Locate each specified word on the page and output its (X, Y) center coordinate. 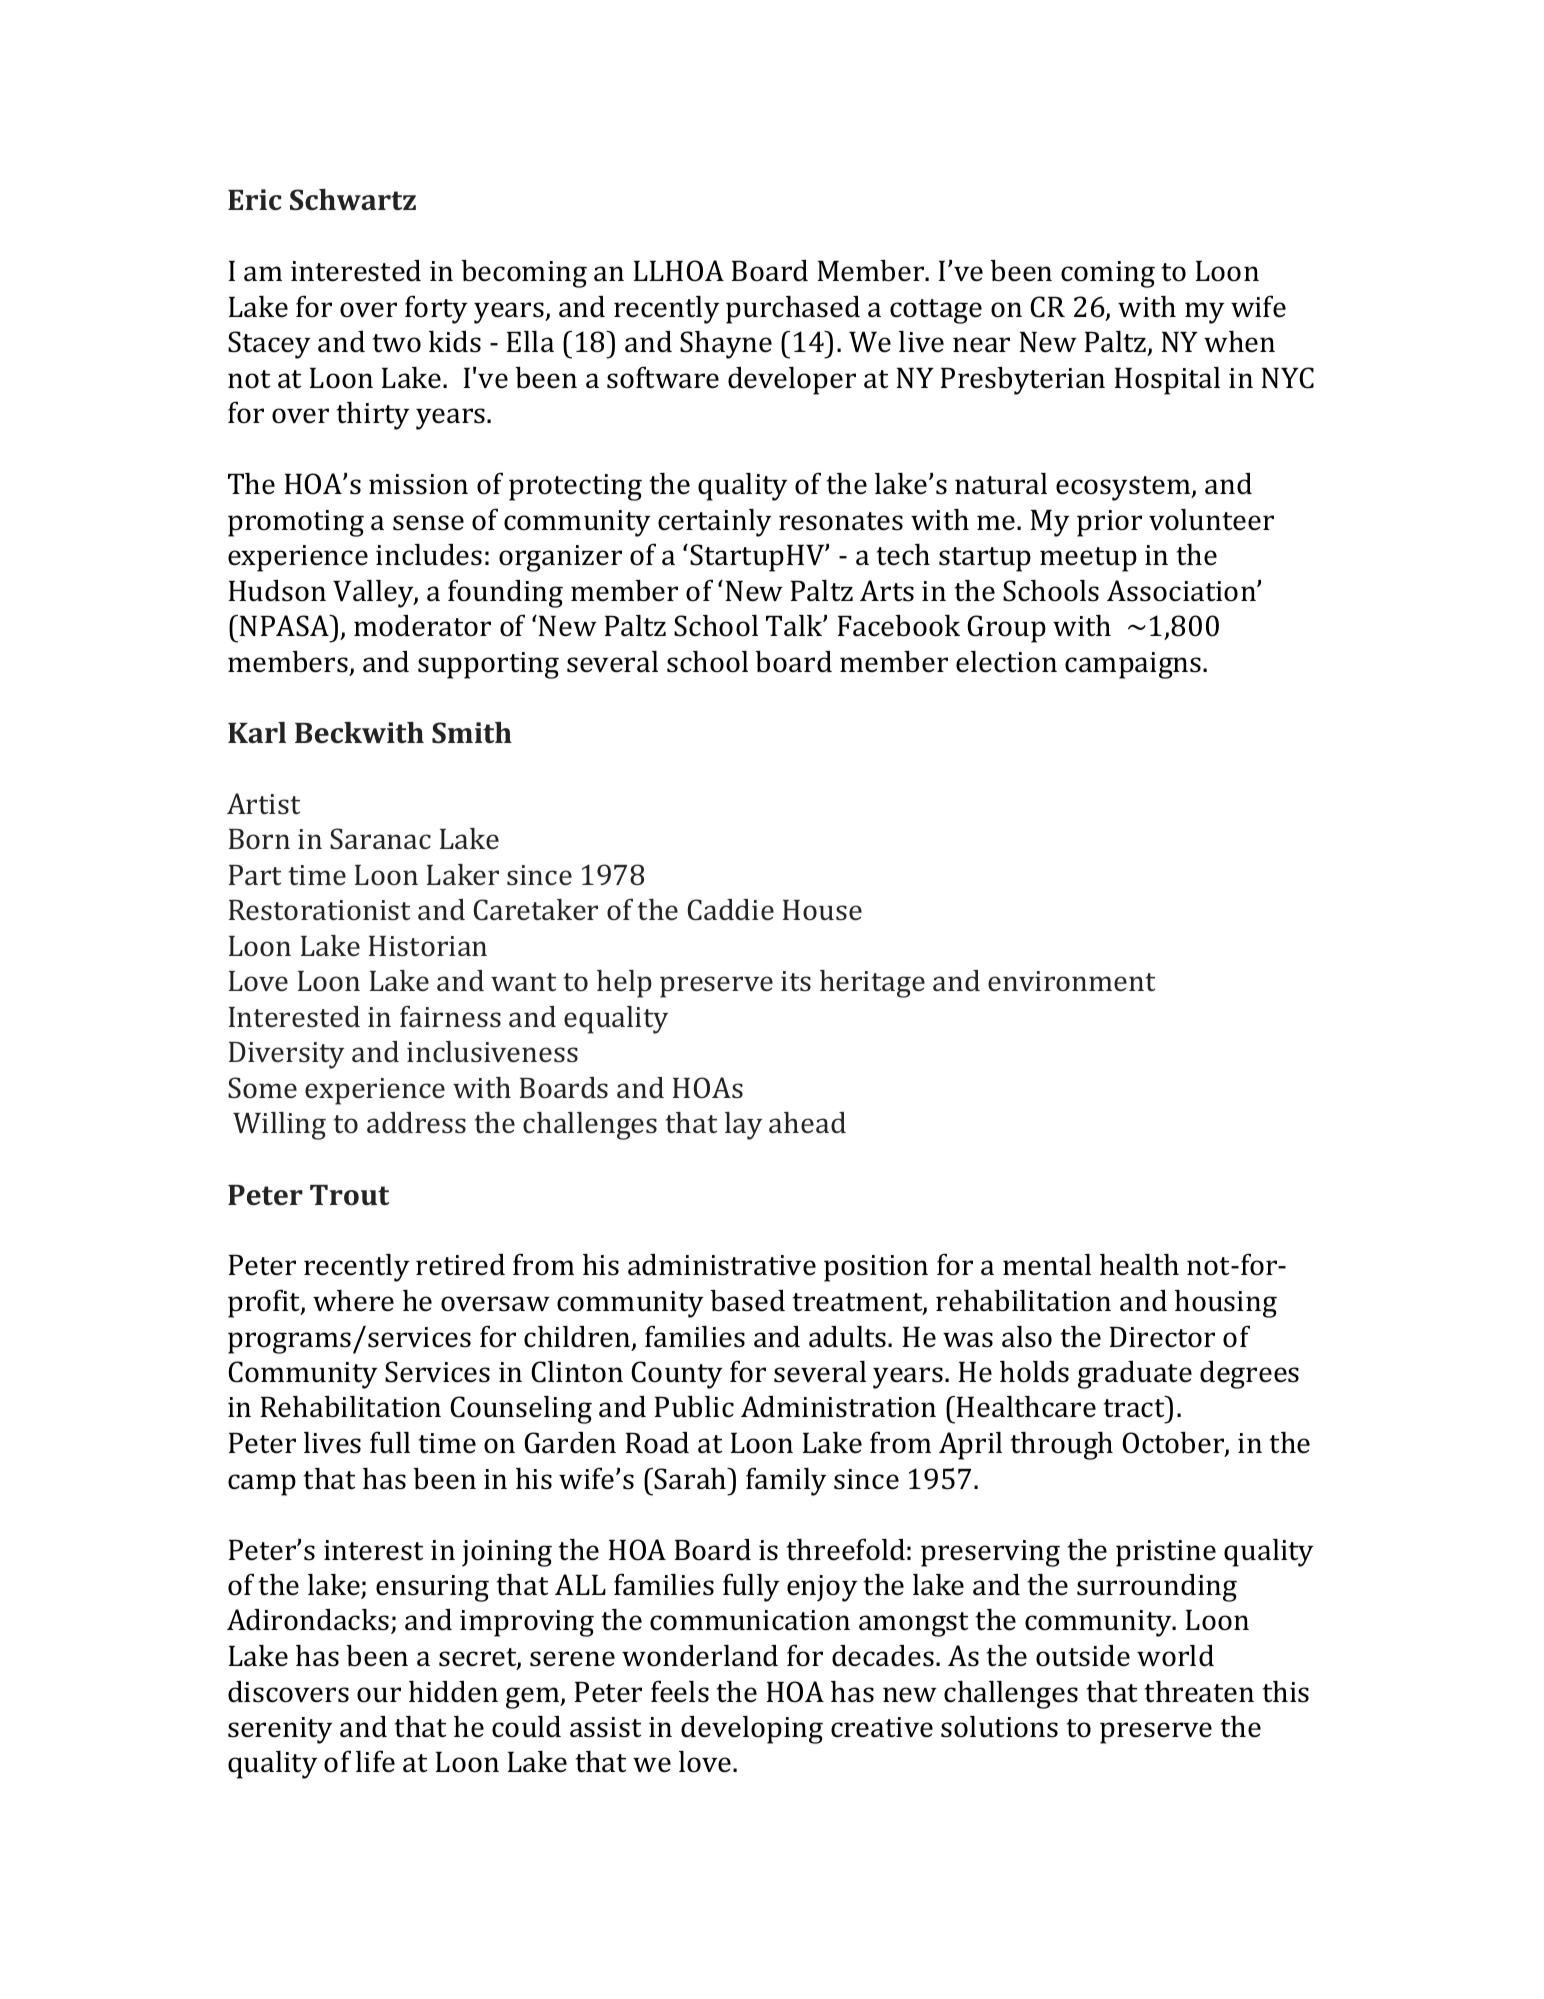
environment (1071, 981)
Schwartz (353, 199)
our (379, 1695)
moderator (422, 626)
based (747, 1301)
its (796, 981)
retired (460, 1265)
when (1239, 342)
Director (1162, 1337)
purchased (793, 310)
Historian (428, 946)
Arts (887, 591)
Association (1182, 591)
